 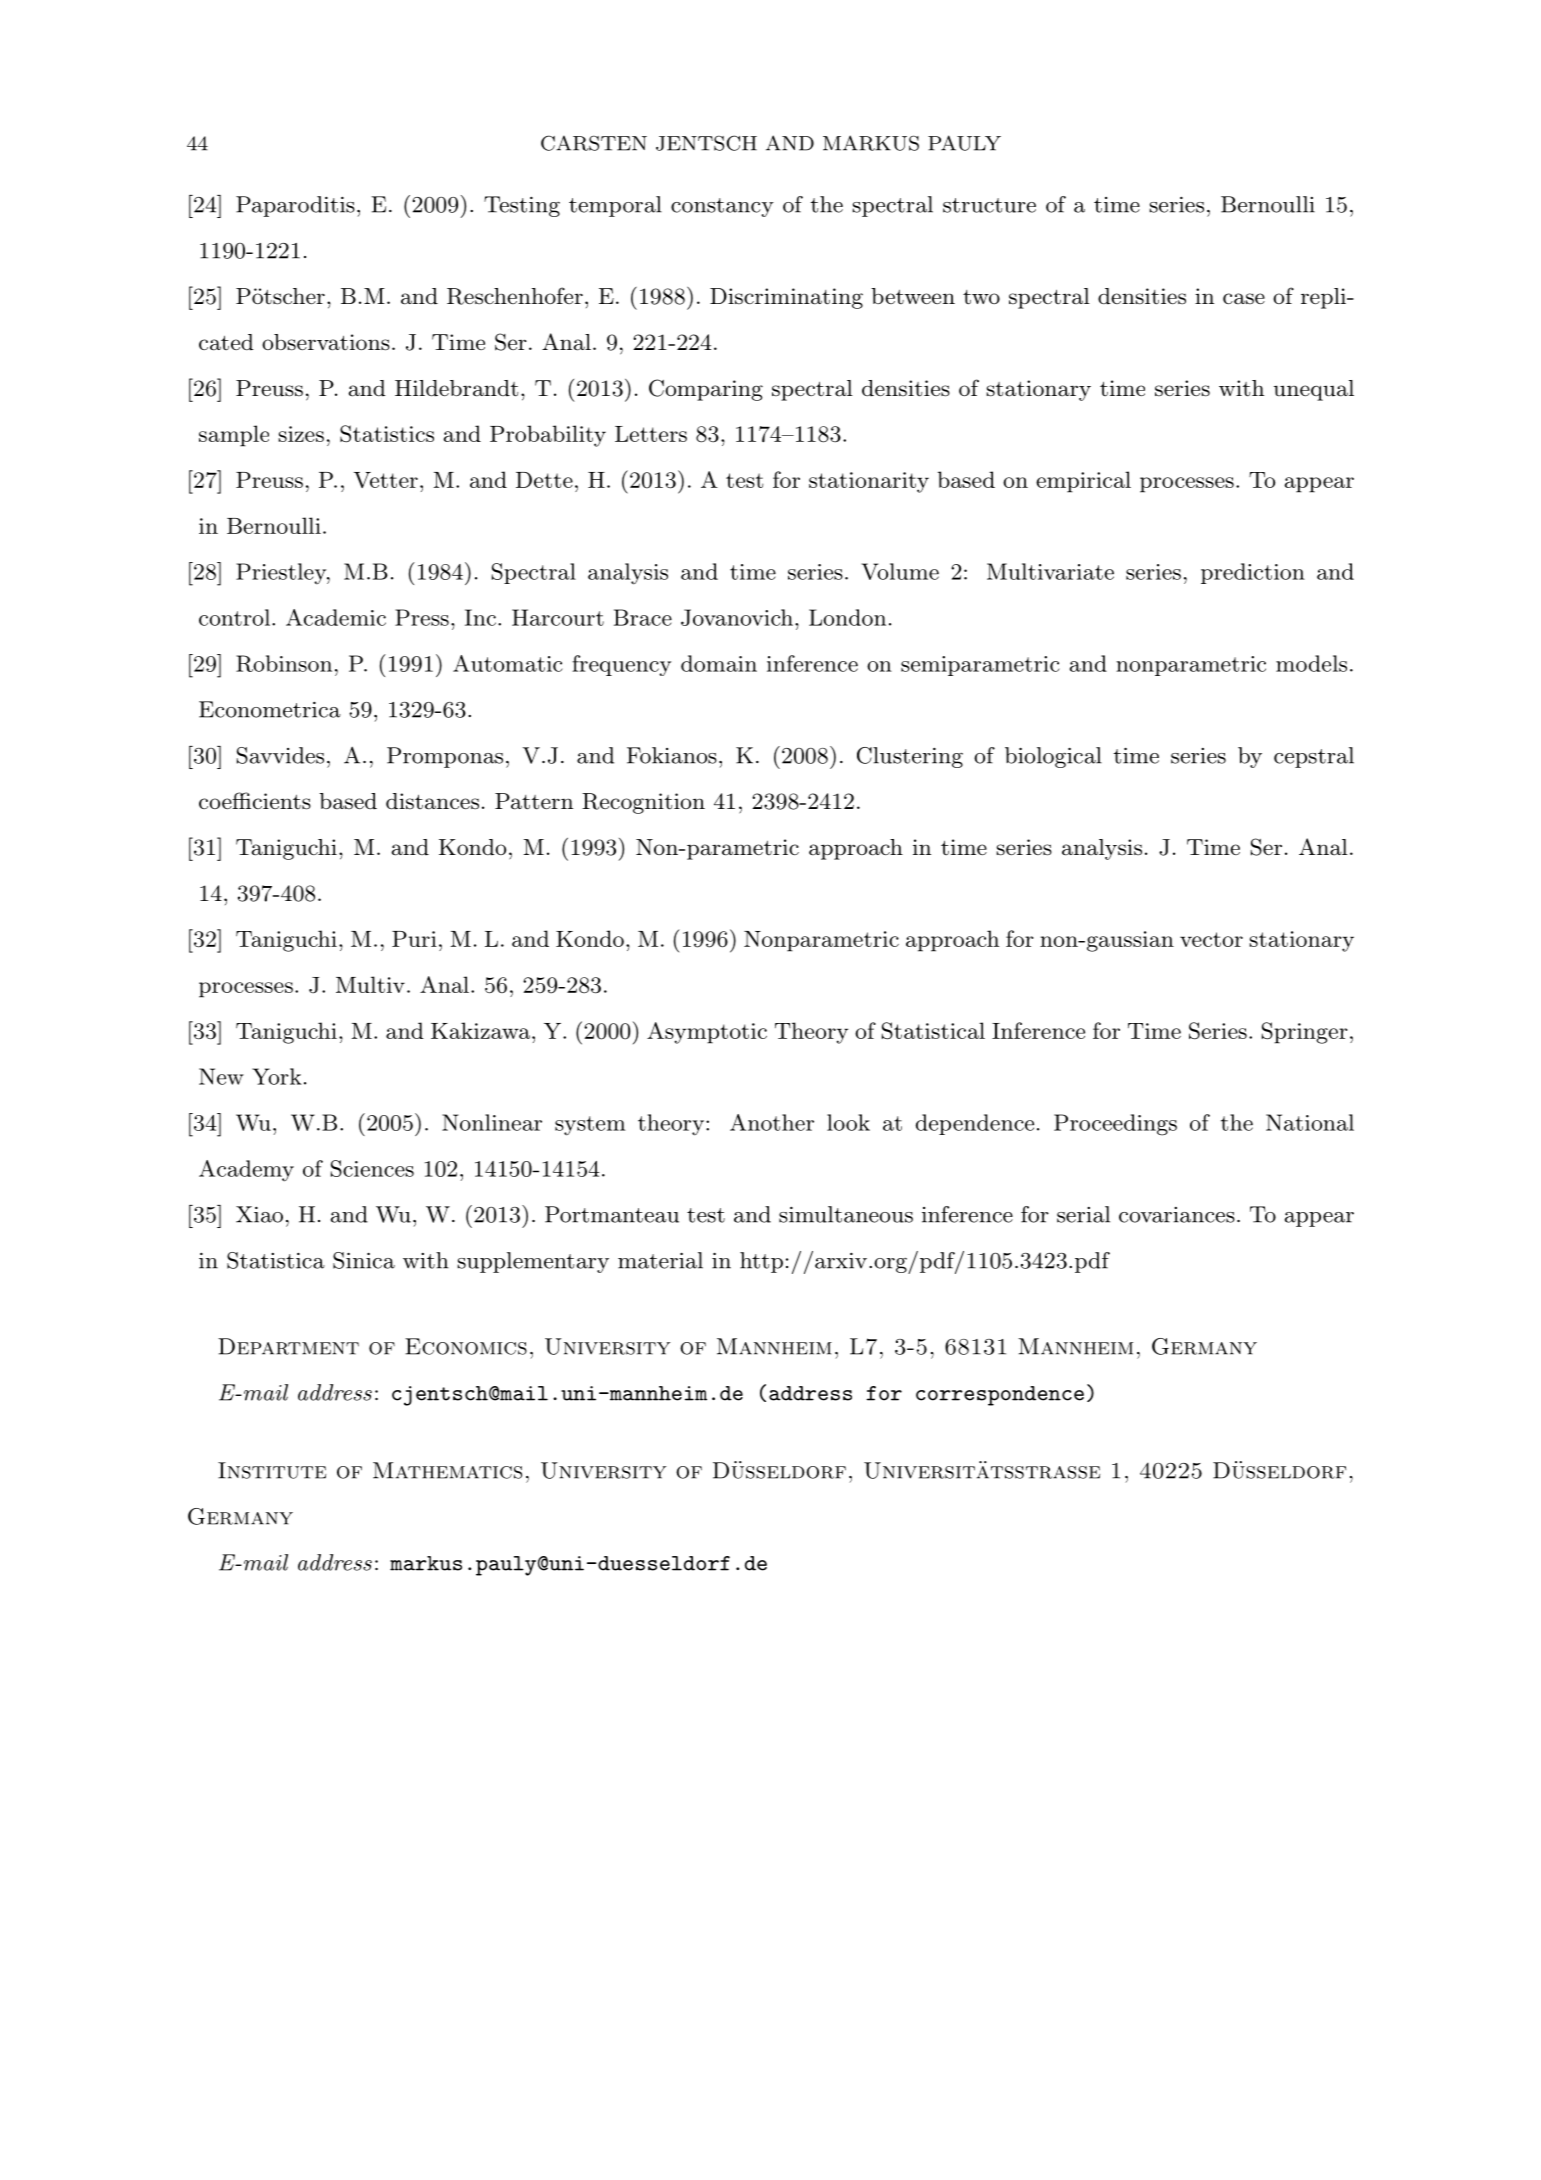 I want to click on structure, so click(x=989, y=205).
